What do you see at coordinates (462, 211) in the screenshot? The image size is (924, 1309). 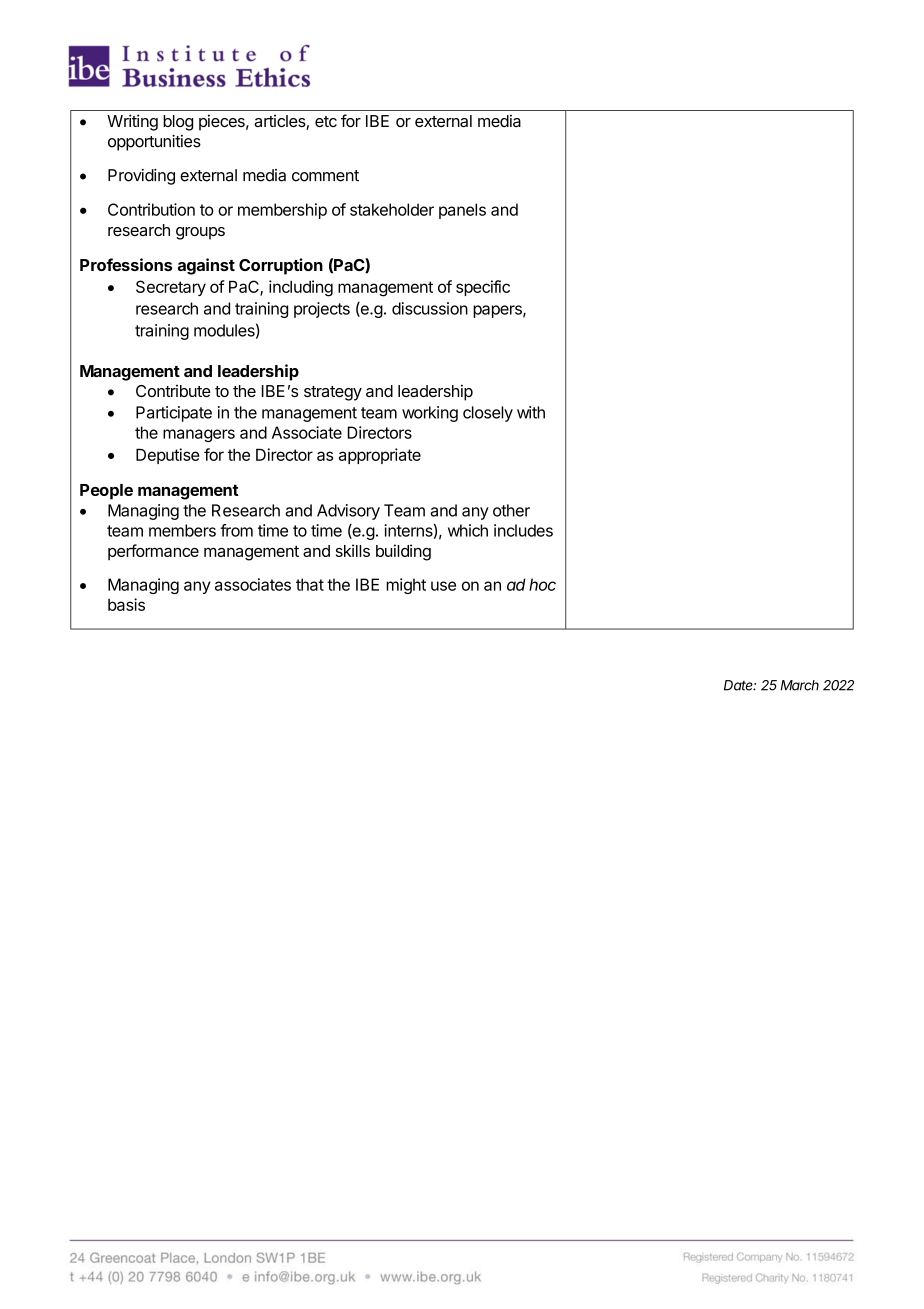 I see `panels` at bounding box center [462, 211].
